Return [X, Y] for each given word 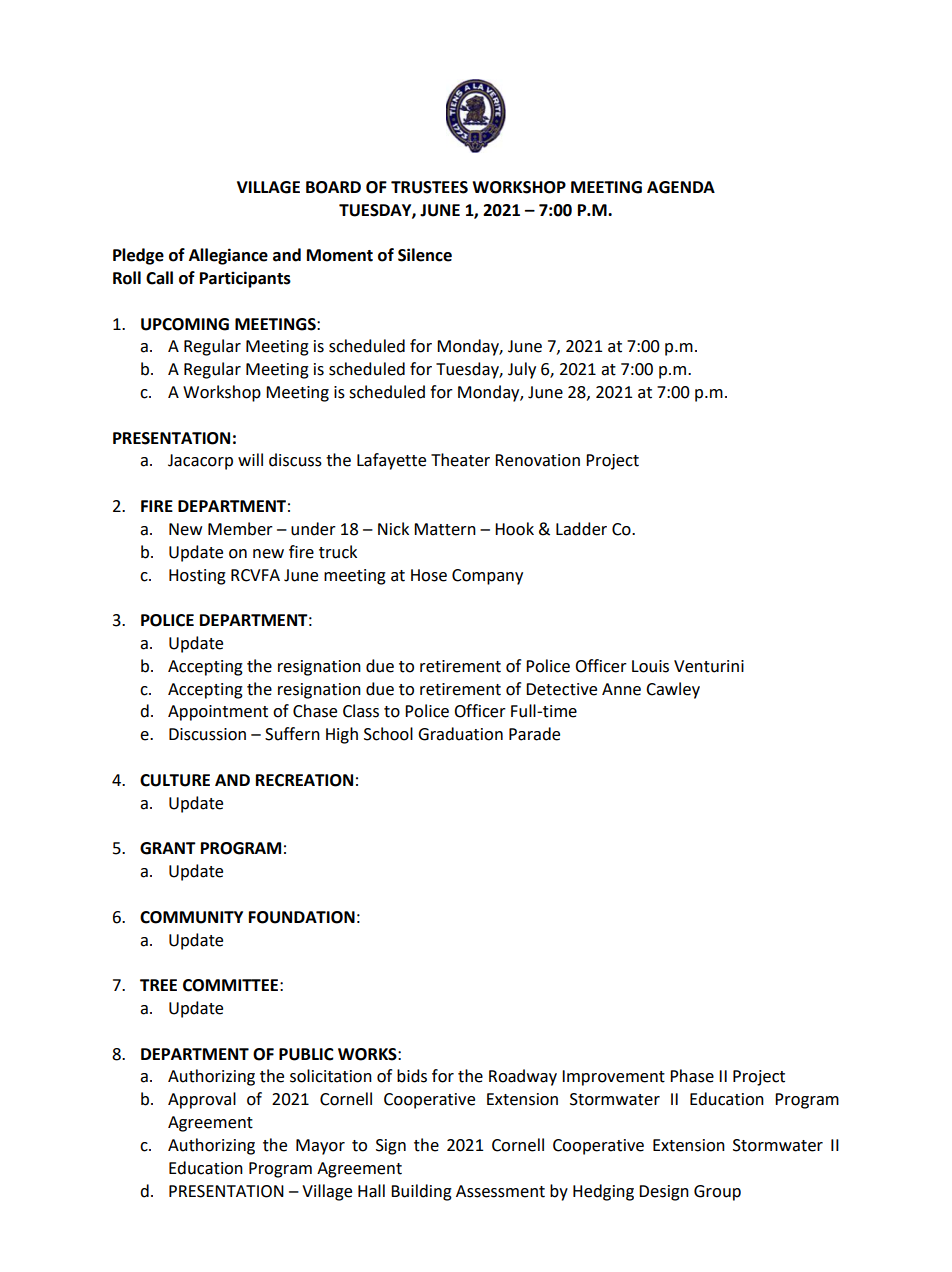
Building [421, 1192]
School [388, 734]
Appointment [218, 713]
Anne [621, 689]
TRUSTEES [429, 187]
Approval [202, 1100]
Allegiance [228, 256]
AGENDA [681, 187]
